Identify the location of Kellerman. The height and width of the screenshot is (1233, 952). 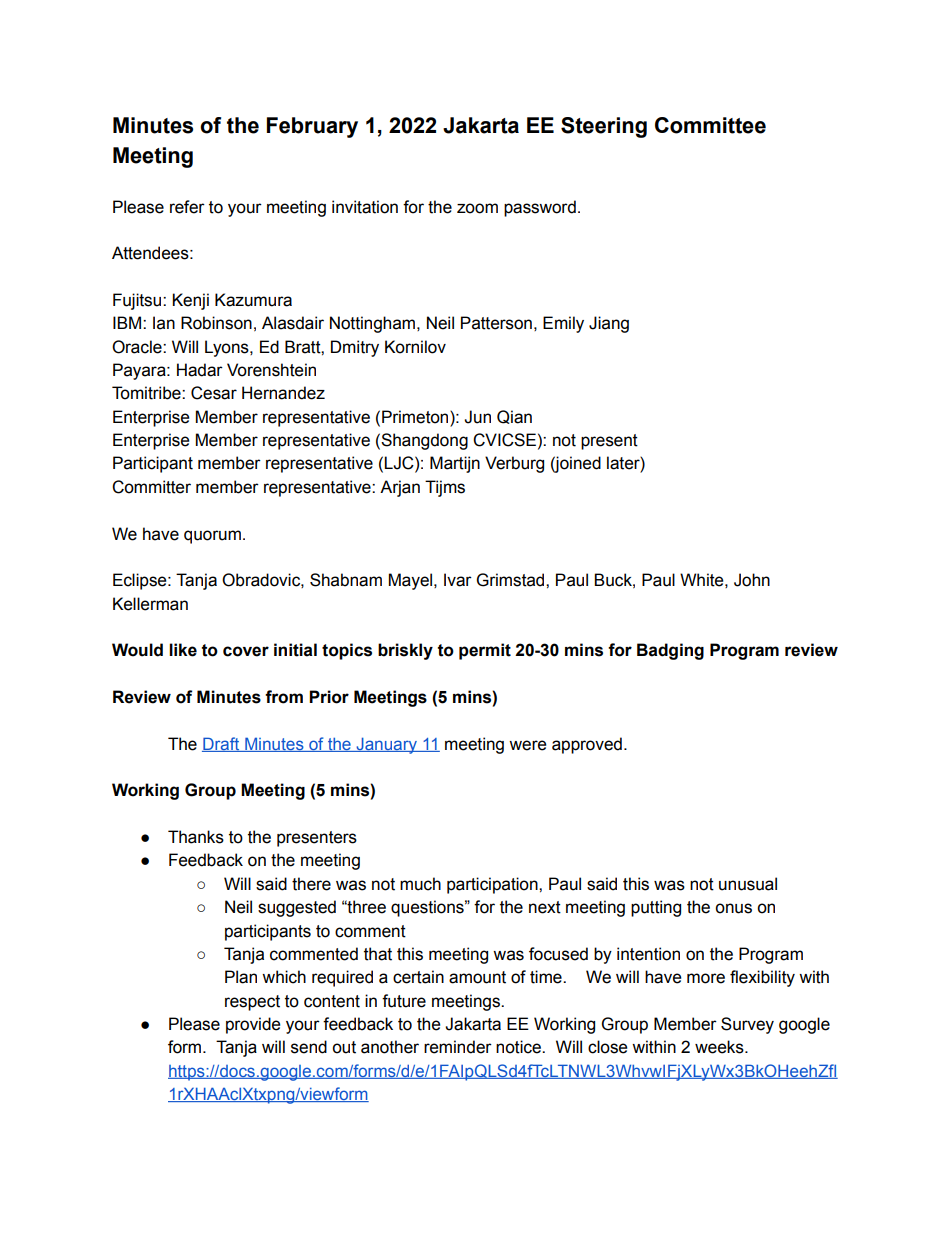
(150, 604).
